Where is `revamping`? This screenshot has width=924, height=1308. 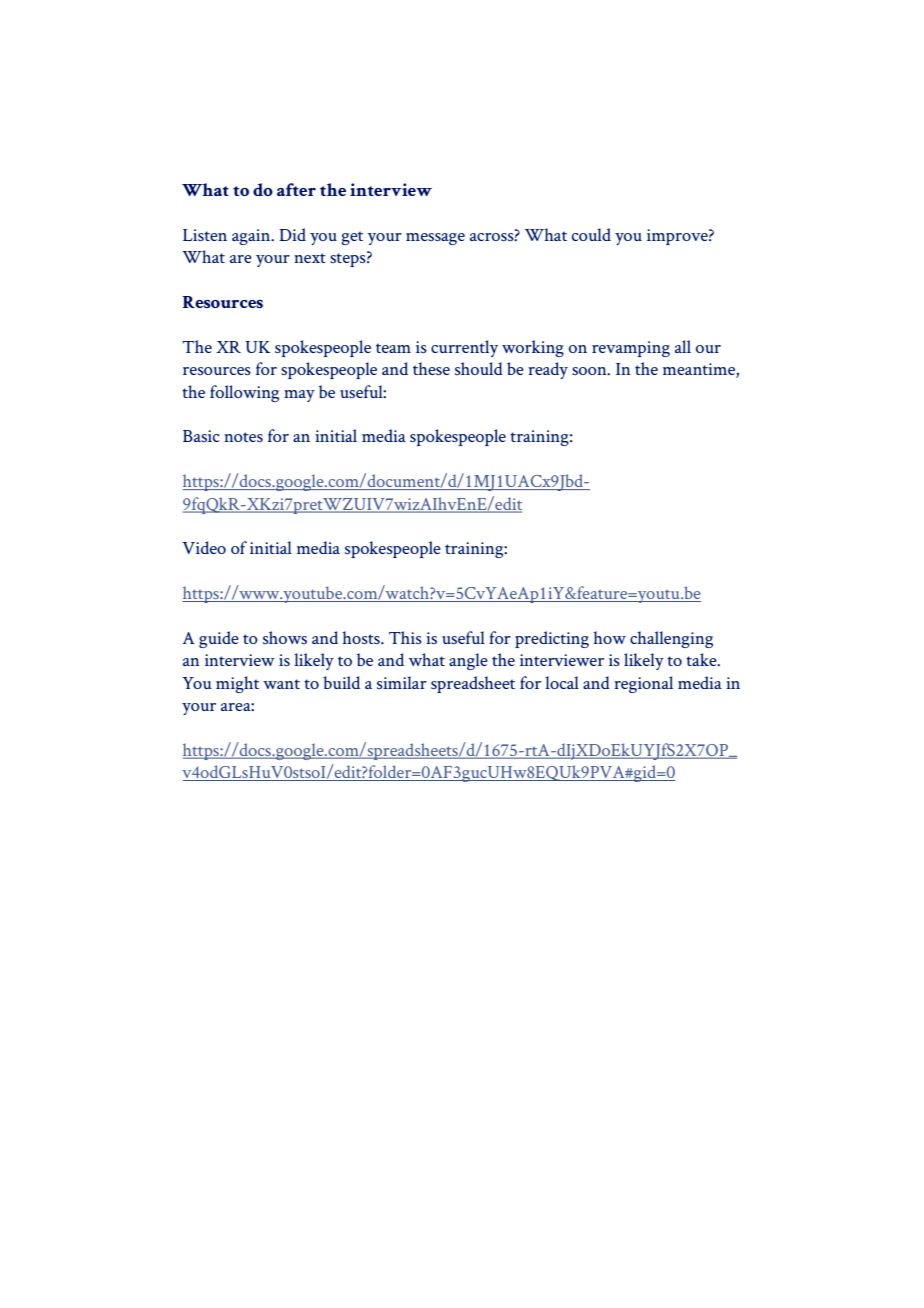
revamping is located at coordinates (631, 349).
